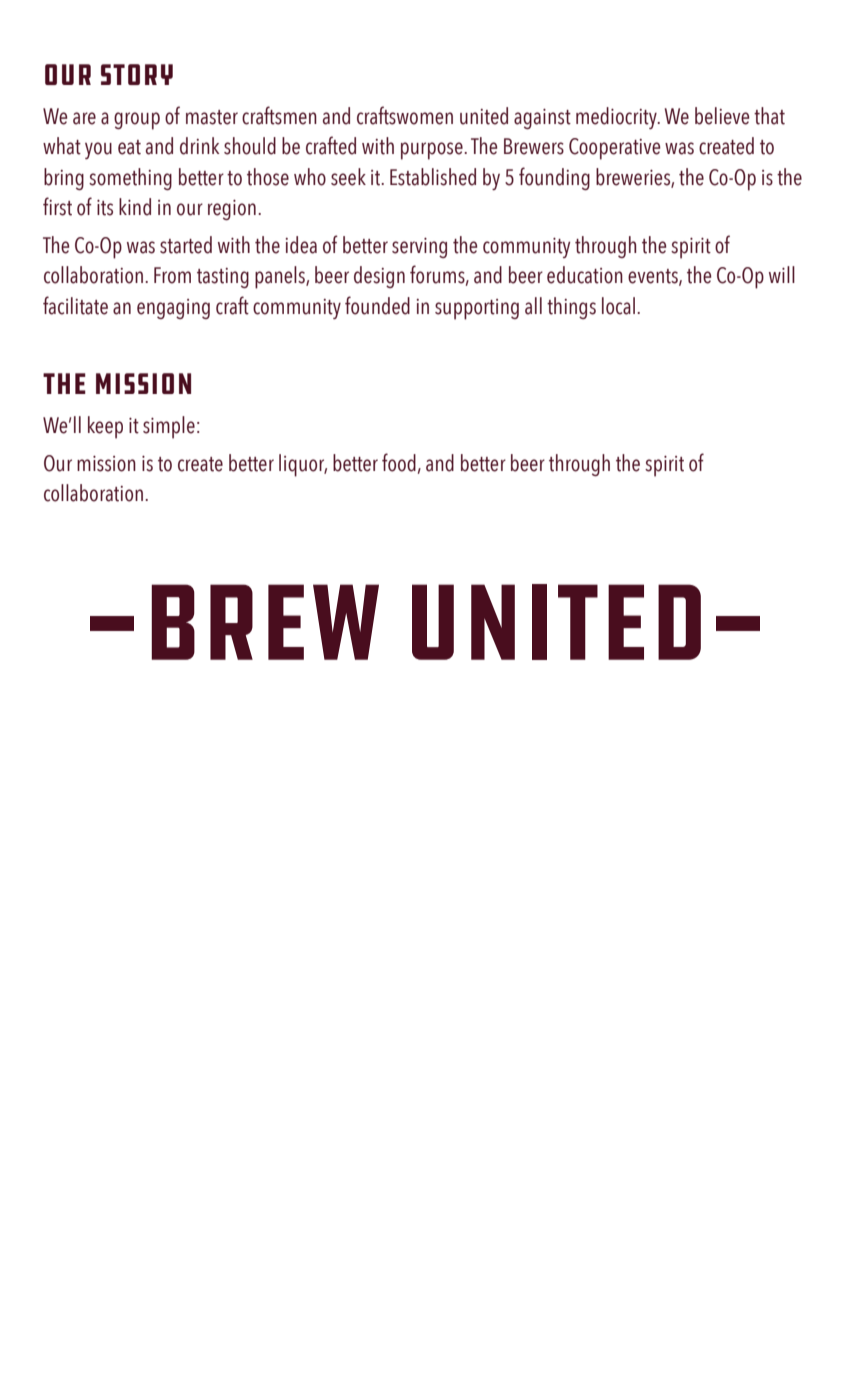  What do you see at coordinates (137, 74) in the document?
I see `STORY` at bounding box center [137, 74].
